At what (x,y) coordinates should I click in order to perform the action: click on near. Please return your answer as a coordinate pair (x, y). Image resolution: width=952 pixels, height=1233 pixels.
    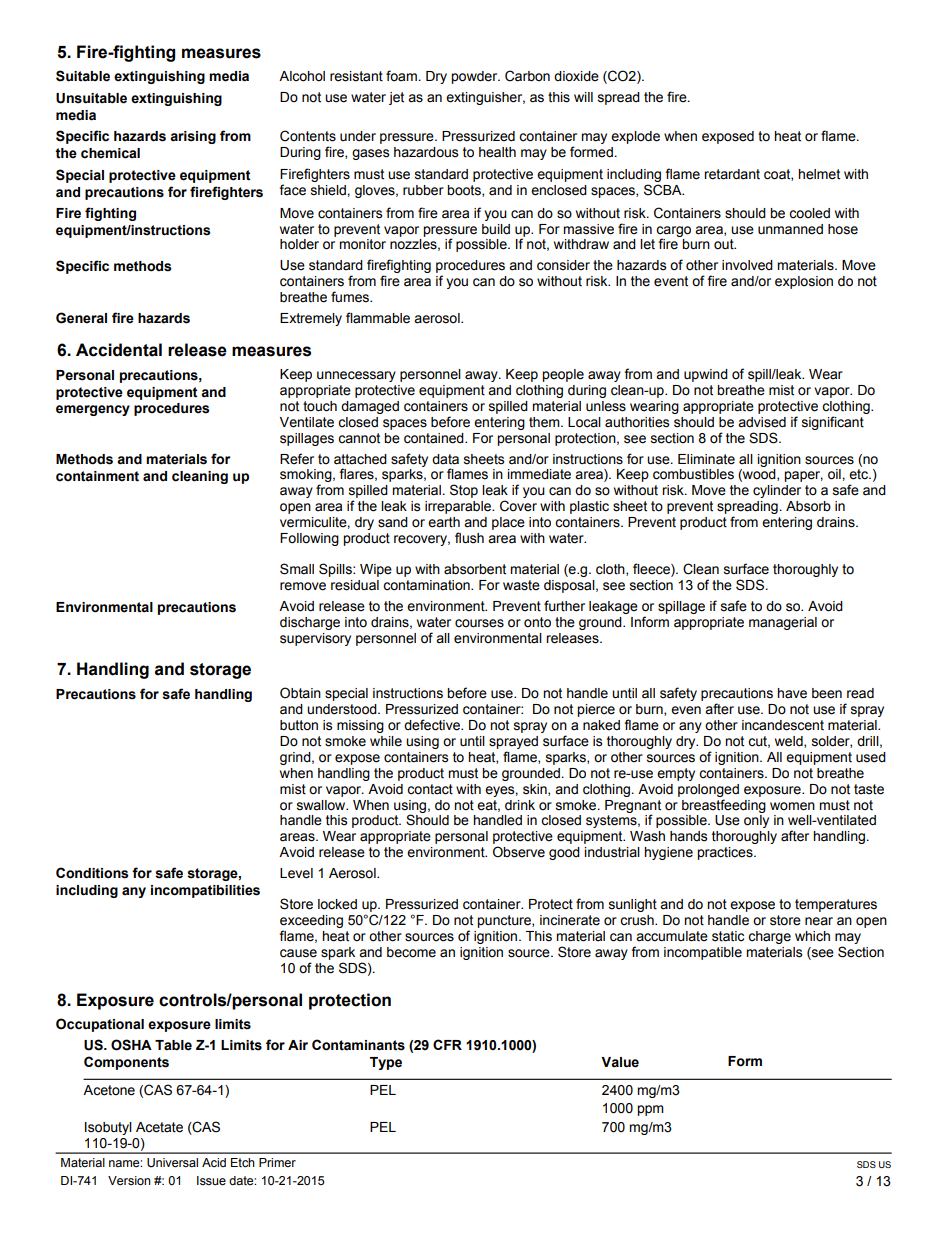
    Looking at the image, I should click on (819, 921).
